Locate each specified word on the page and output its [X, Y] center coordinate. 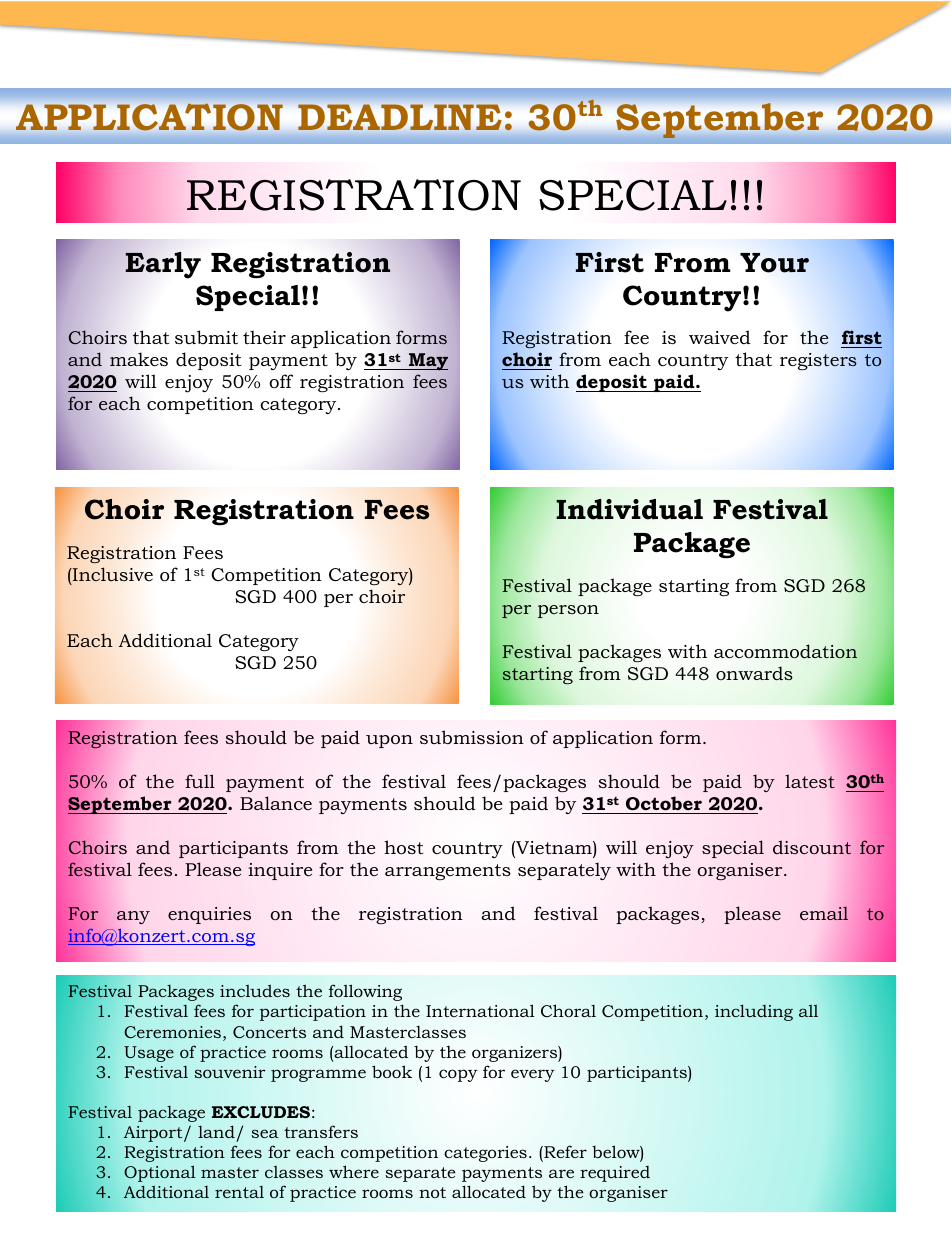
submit [206, 337]
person [568, 611]
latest [810, 781]
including [754, 1012]
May [427, 362]
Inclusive [112, 574]
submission [472, 737]
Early [163, 265]
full [200, 781]
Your [774, 263]
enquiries [209, 915]
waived [720, 337]
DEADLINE [399, 117]
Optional [160, 1173]
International [480, 1010]
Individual [629, 509]
